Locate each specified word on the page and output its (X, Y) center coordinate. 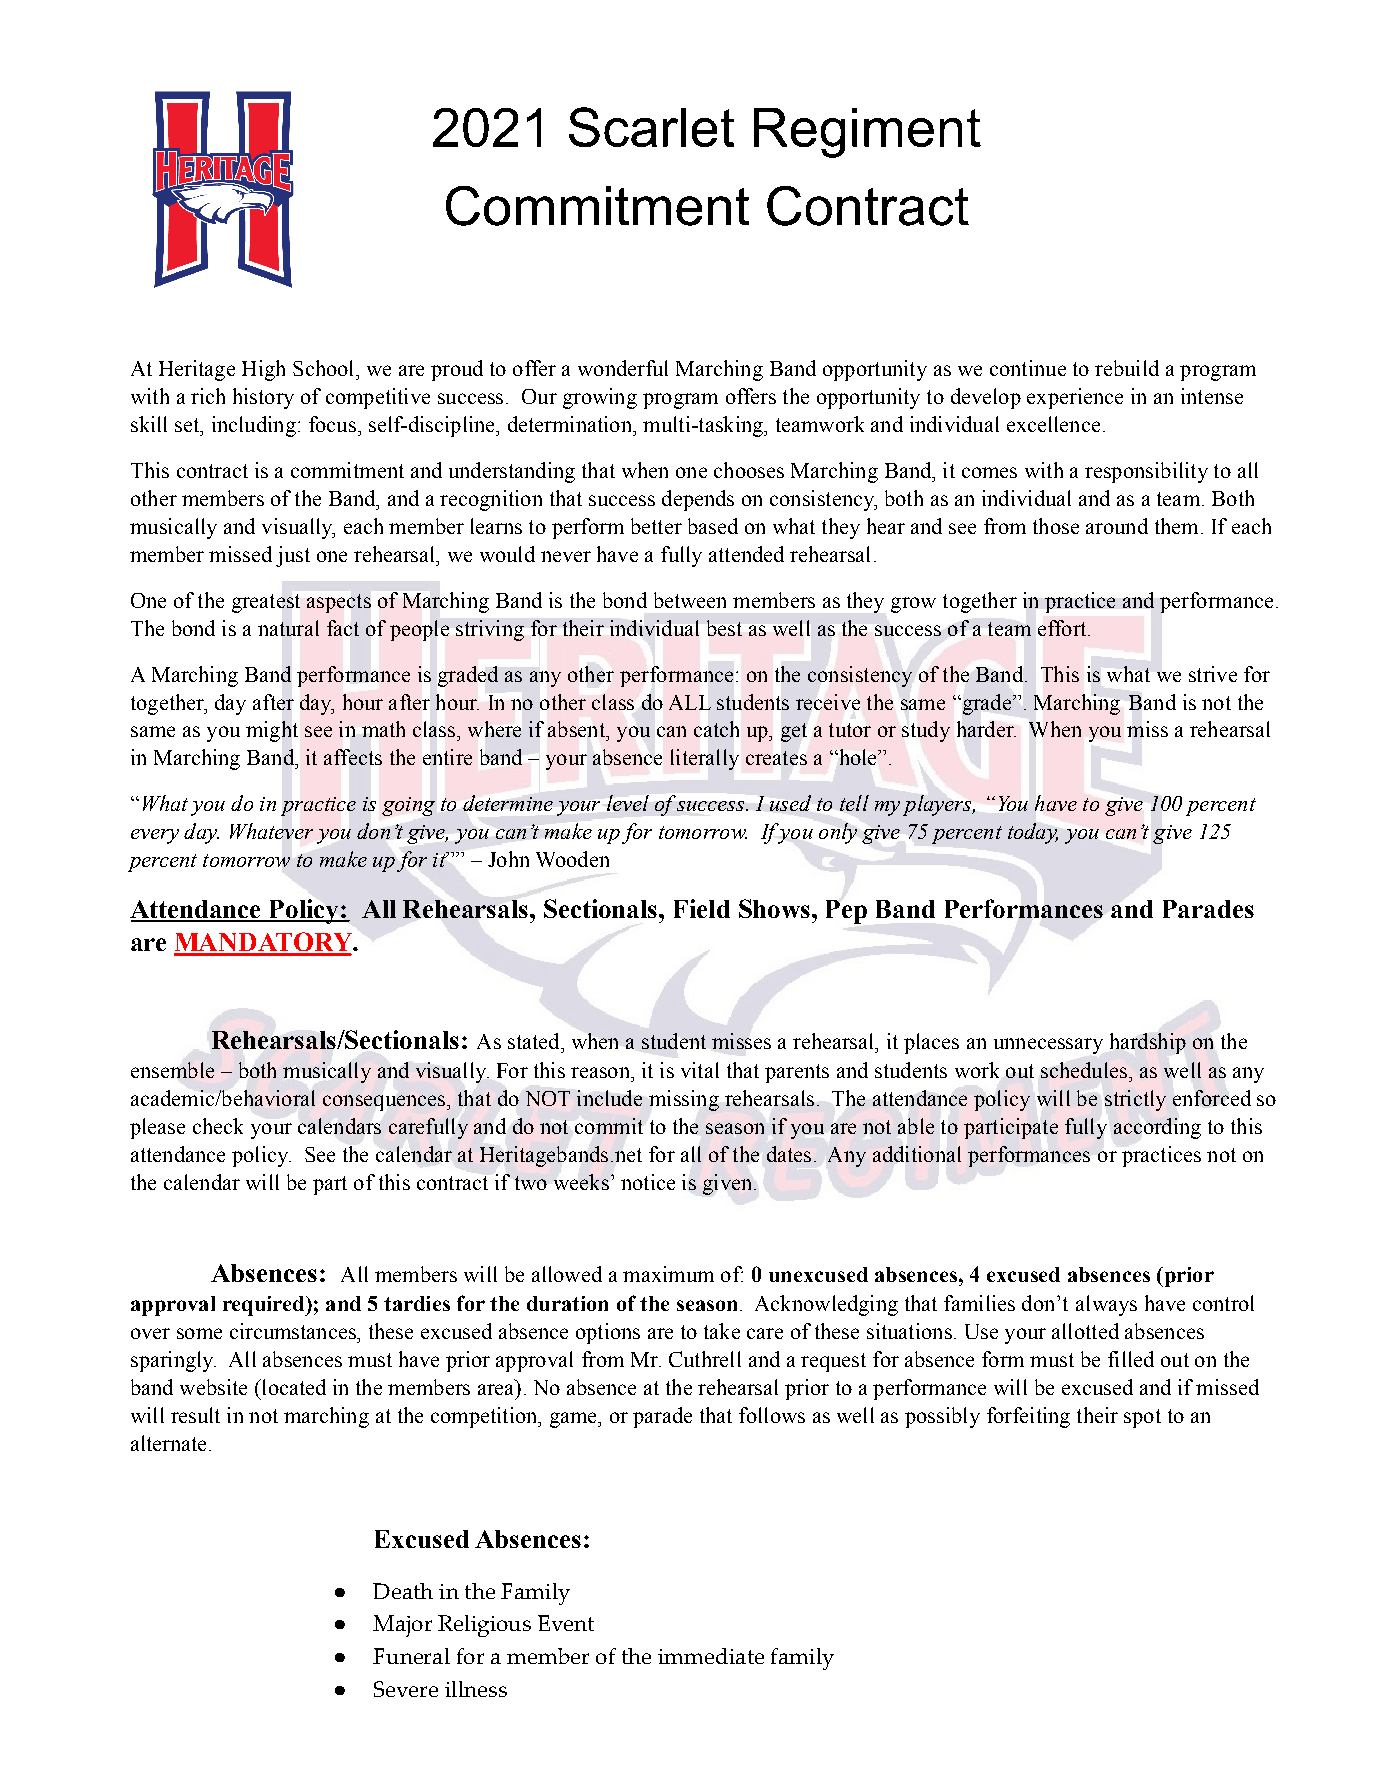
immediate (711, 1656)
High (263, 370)
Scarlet (651, 127)
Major (402, 1626)
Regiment (867, 133)
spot (1142, 1418)
